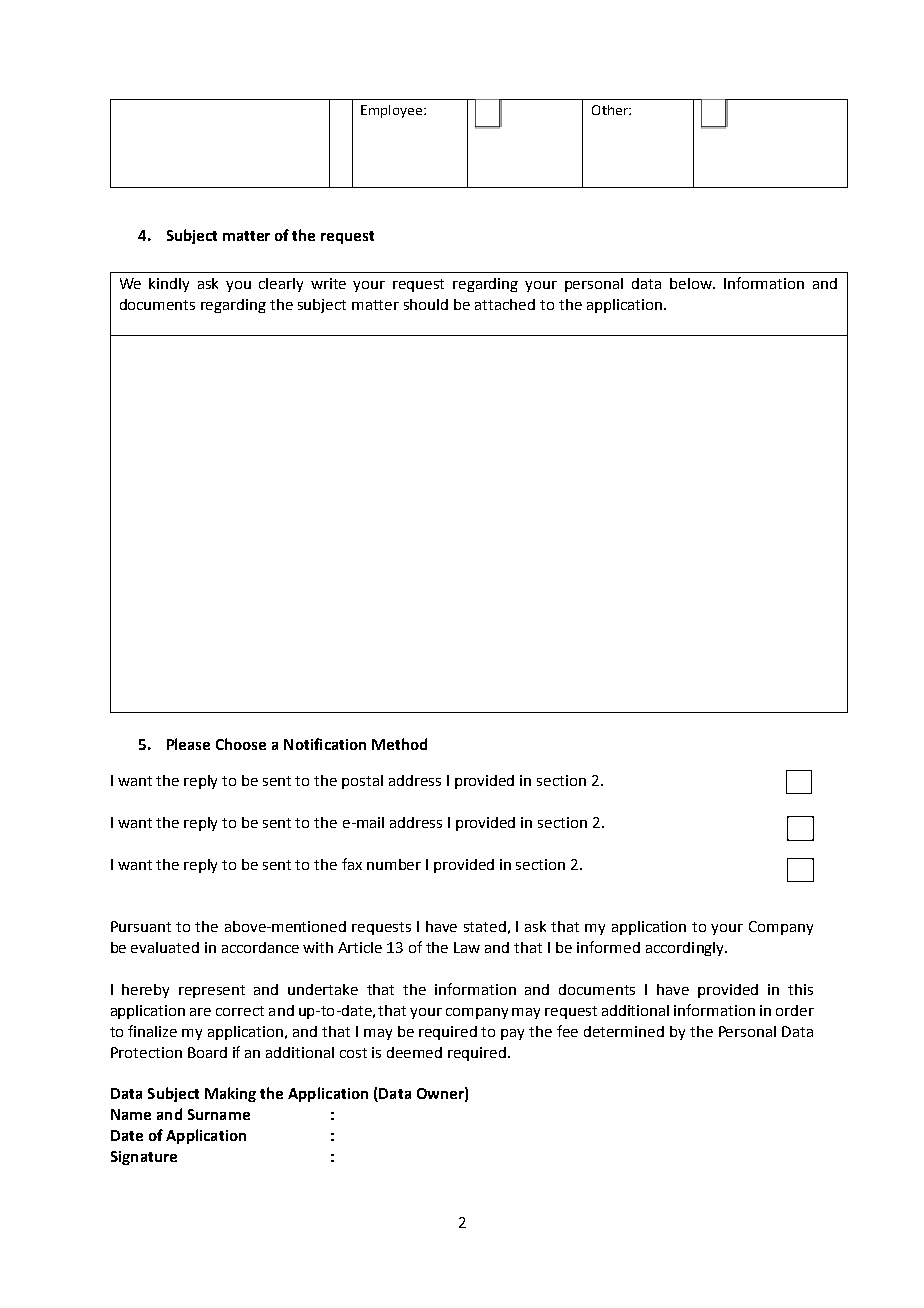 The image size is (924, 1308). What do you see at coordinates (169, 285) in the image?
I see `kindly` at bounding box center [169, 285].
